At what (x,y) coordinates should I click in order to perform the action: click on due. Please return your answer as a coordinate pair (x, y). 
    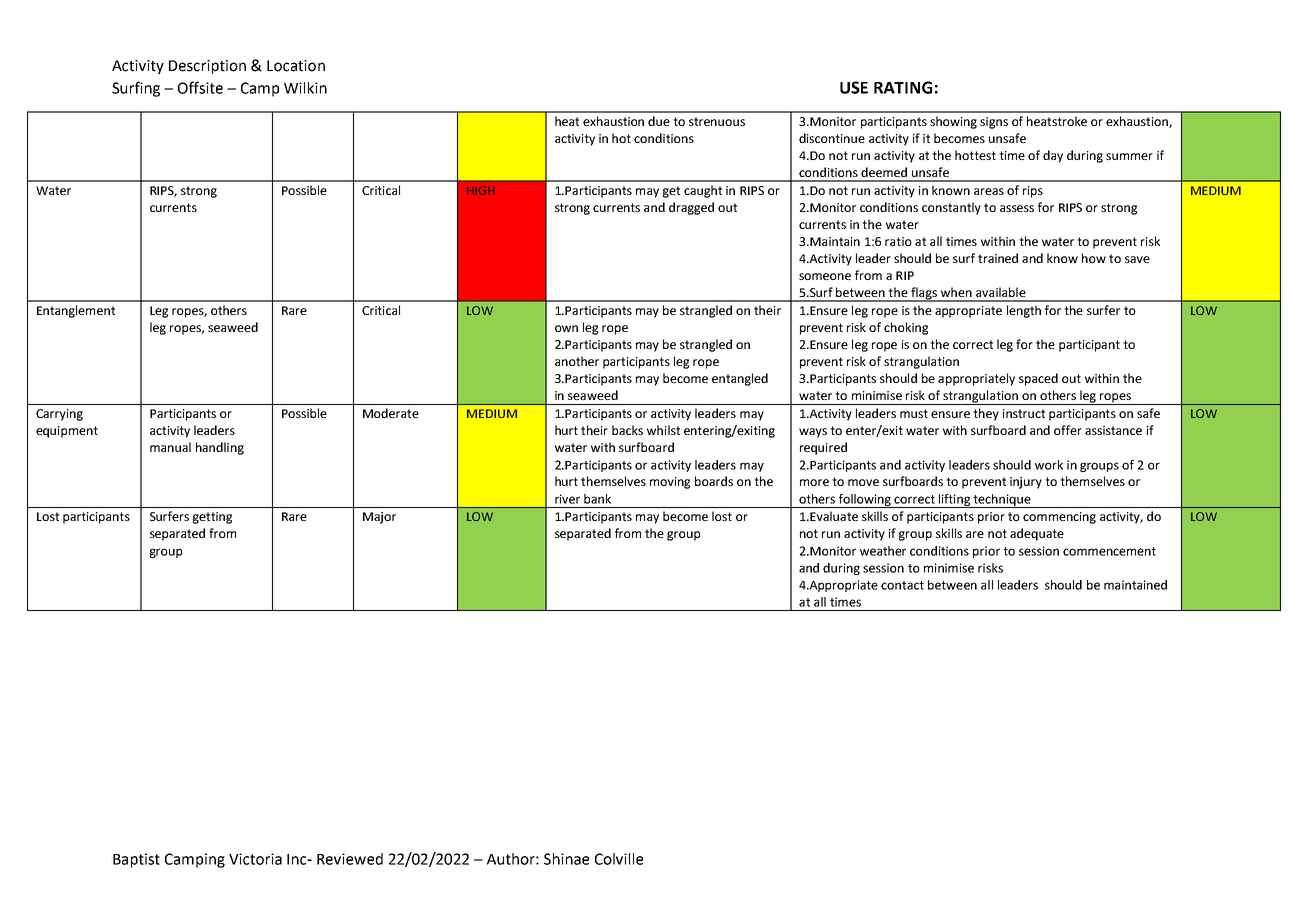
    Looking at the image, I should click on (659, 121).
